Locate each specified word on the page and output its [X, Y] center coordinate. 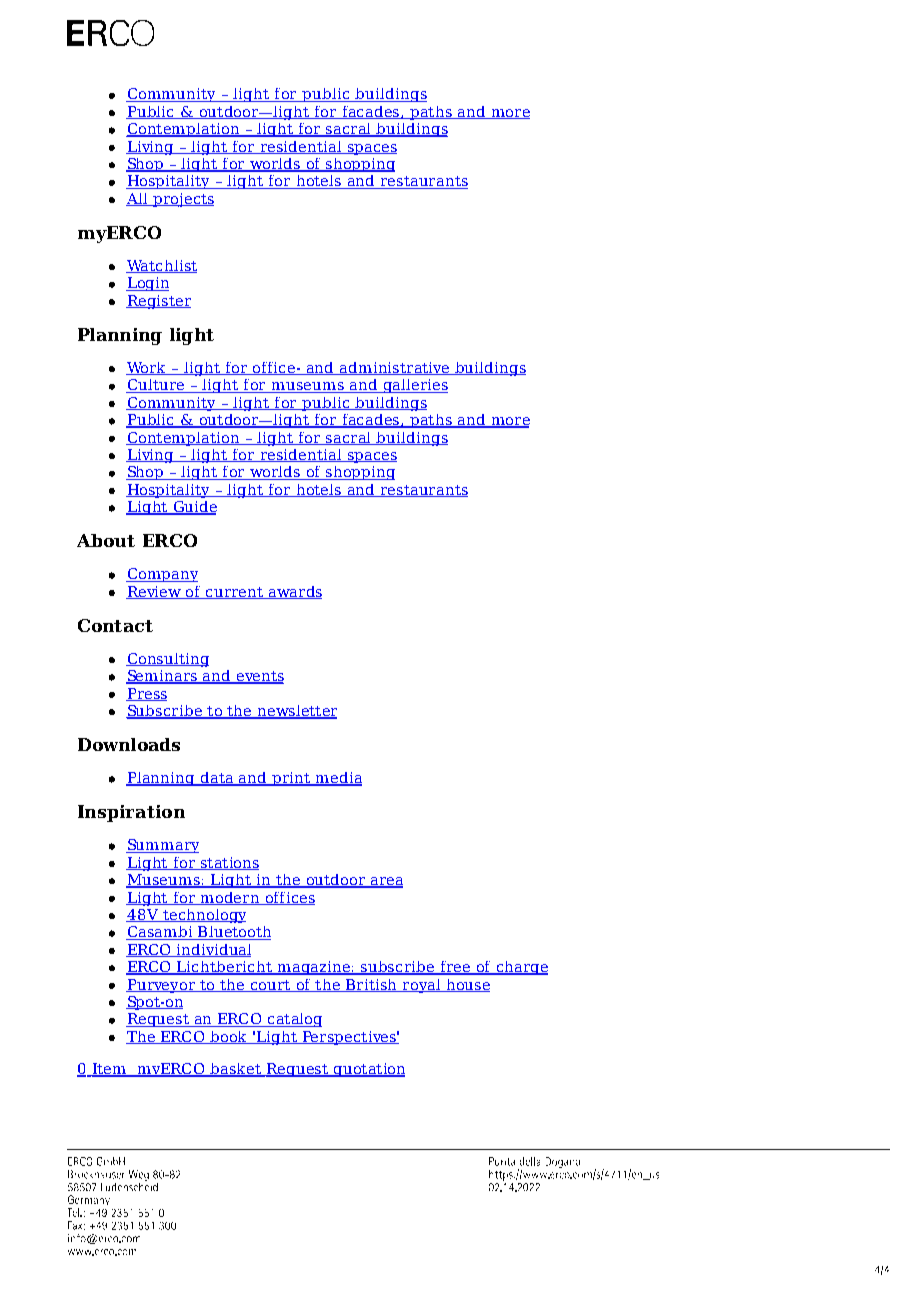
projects [182, 200]
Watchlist [161, 266]
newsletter [296, 712]
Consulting [167, 660]
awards [294, 592]
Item [109, 1070]
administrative [394, 368]
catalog [293, 1020]
